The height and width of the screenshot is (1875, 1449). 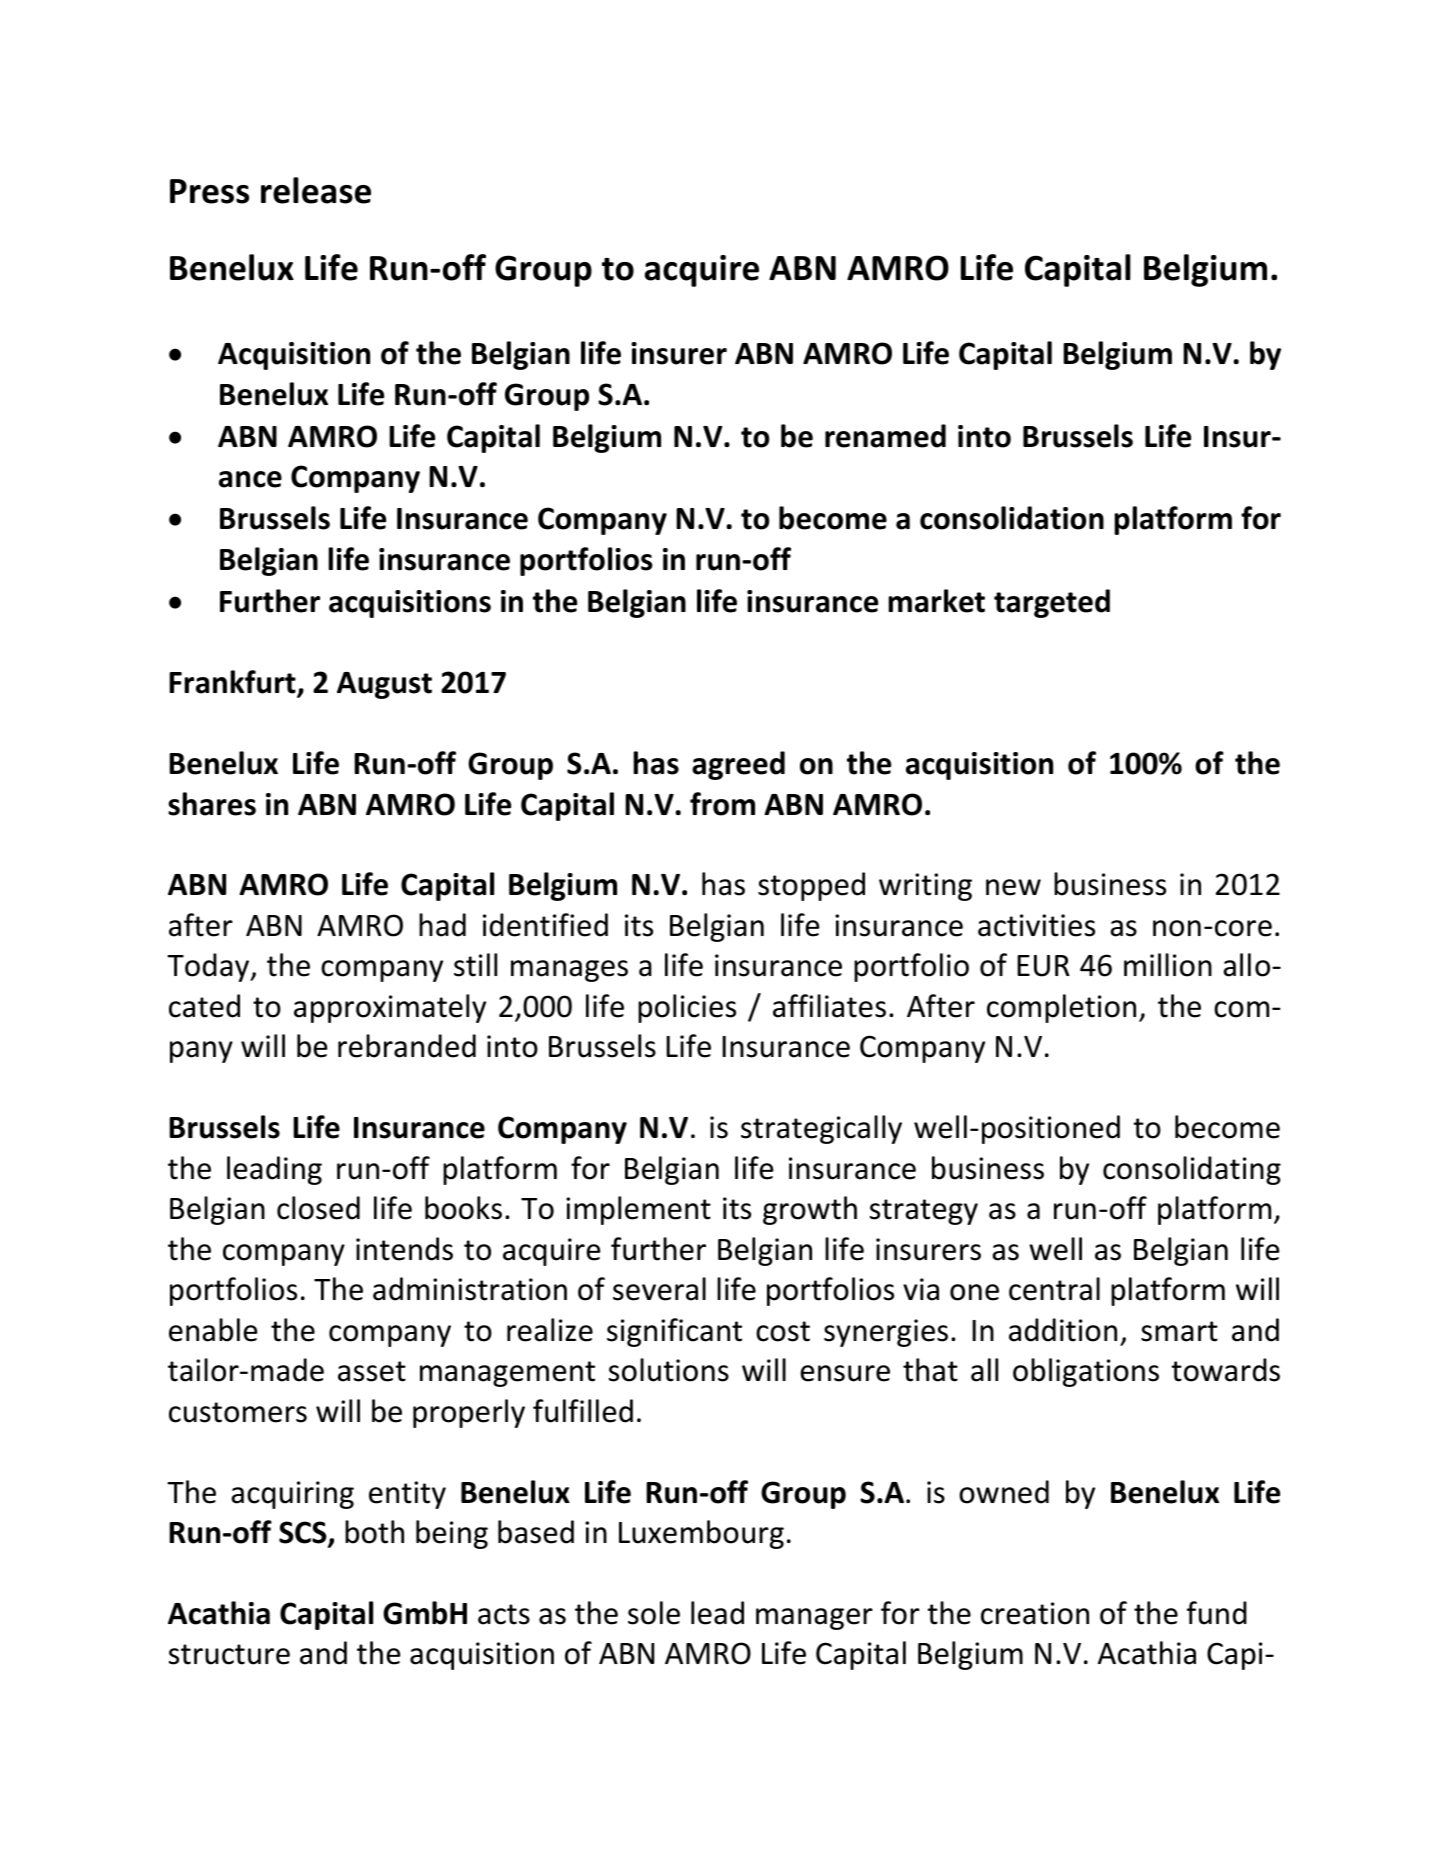 I want to click on consolidation, so click(x=1012, y=518).
